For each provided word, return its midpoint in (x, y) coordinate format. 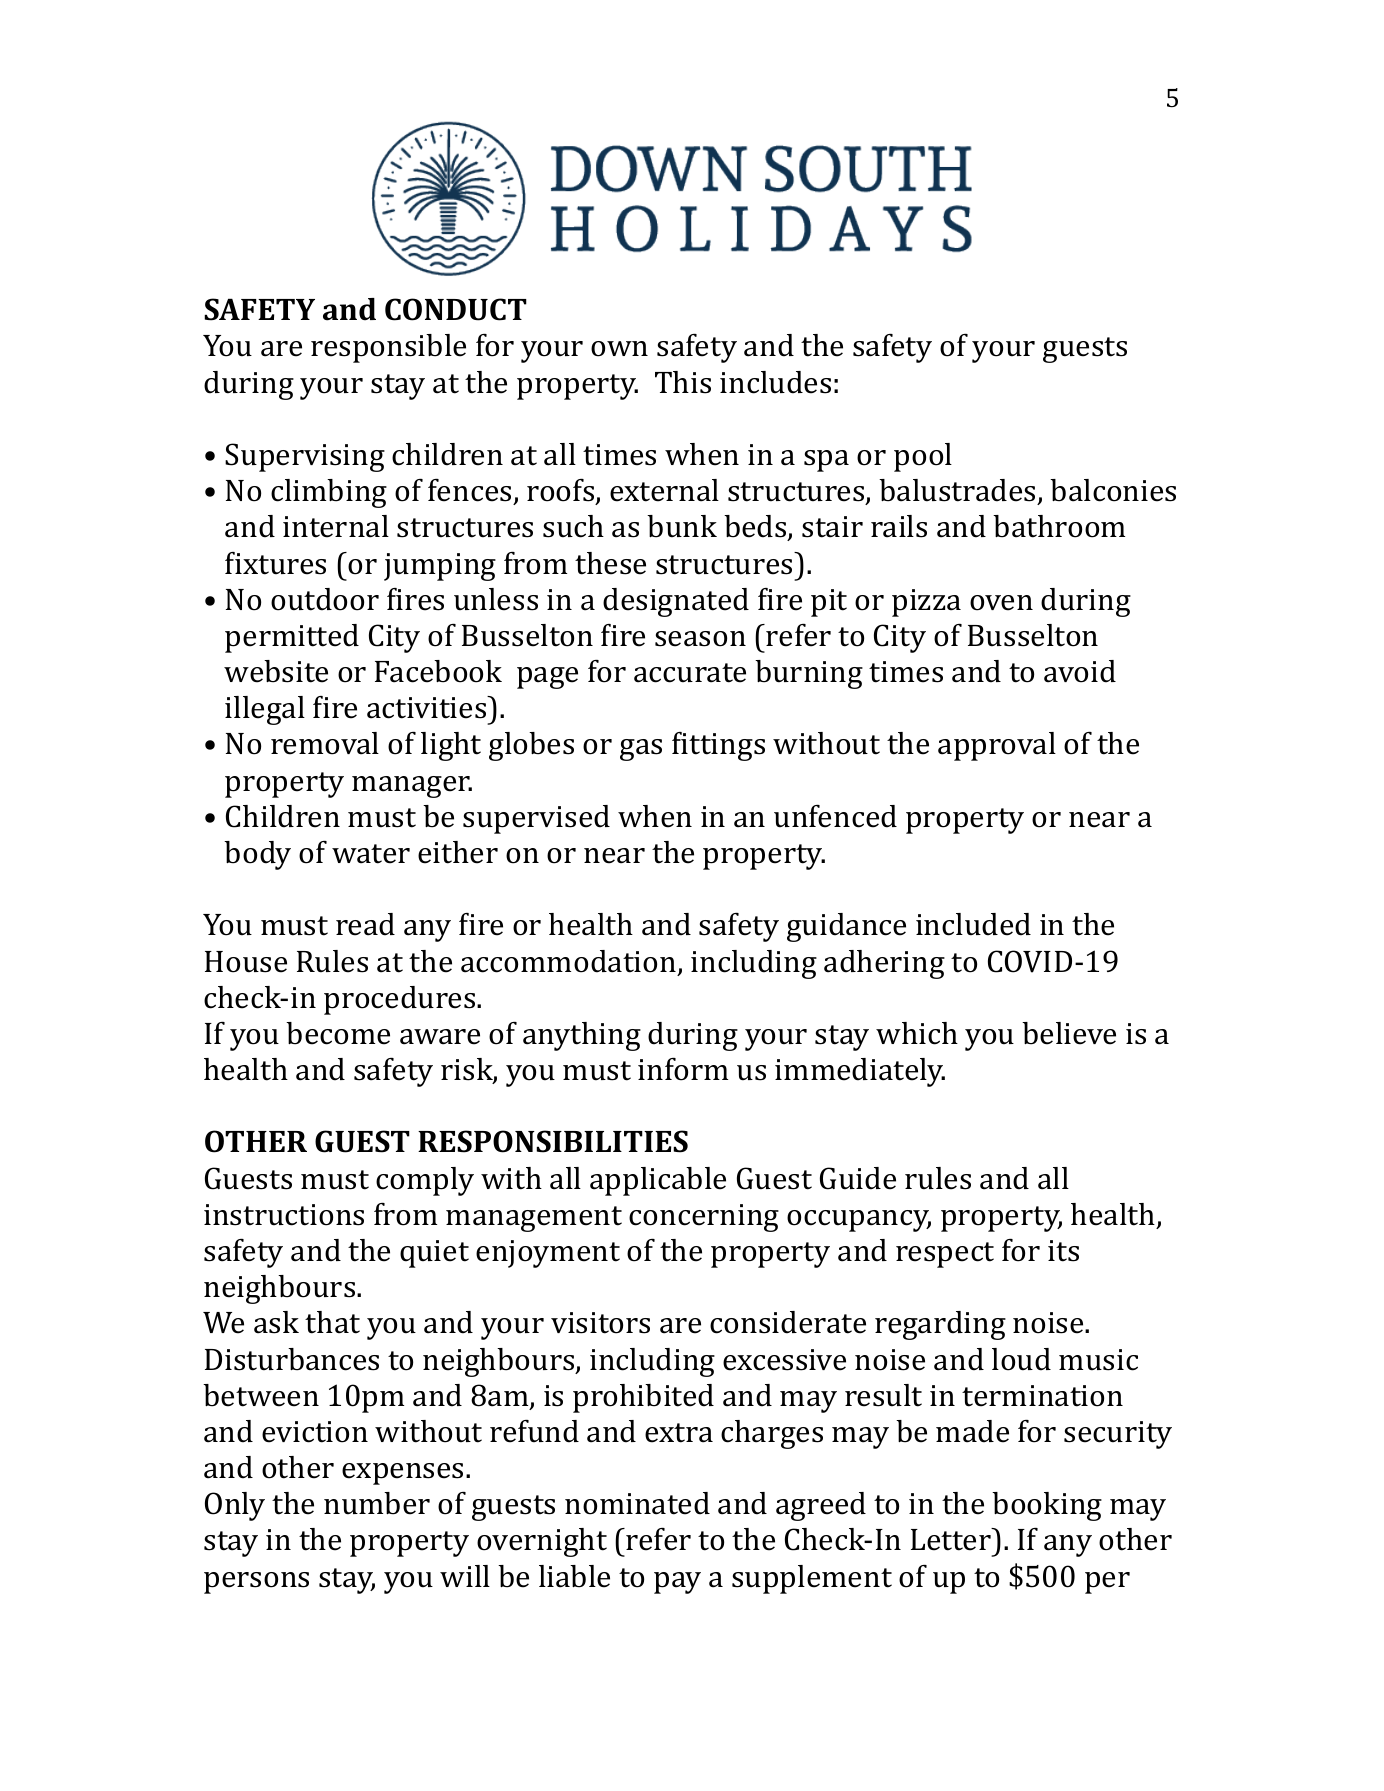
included (973, 924)
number (377, 1503)
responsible (388, 348)
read (365, 924)
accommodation (568, 961)
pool (923, 457)
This (683, 382)
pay (677, 1583)
